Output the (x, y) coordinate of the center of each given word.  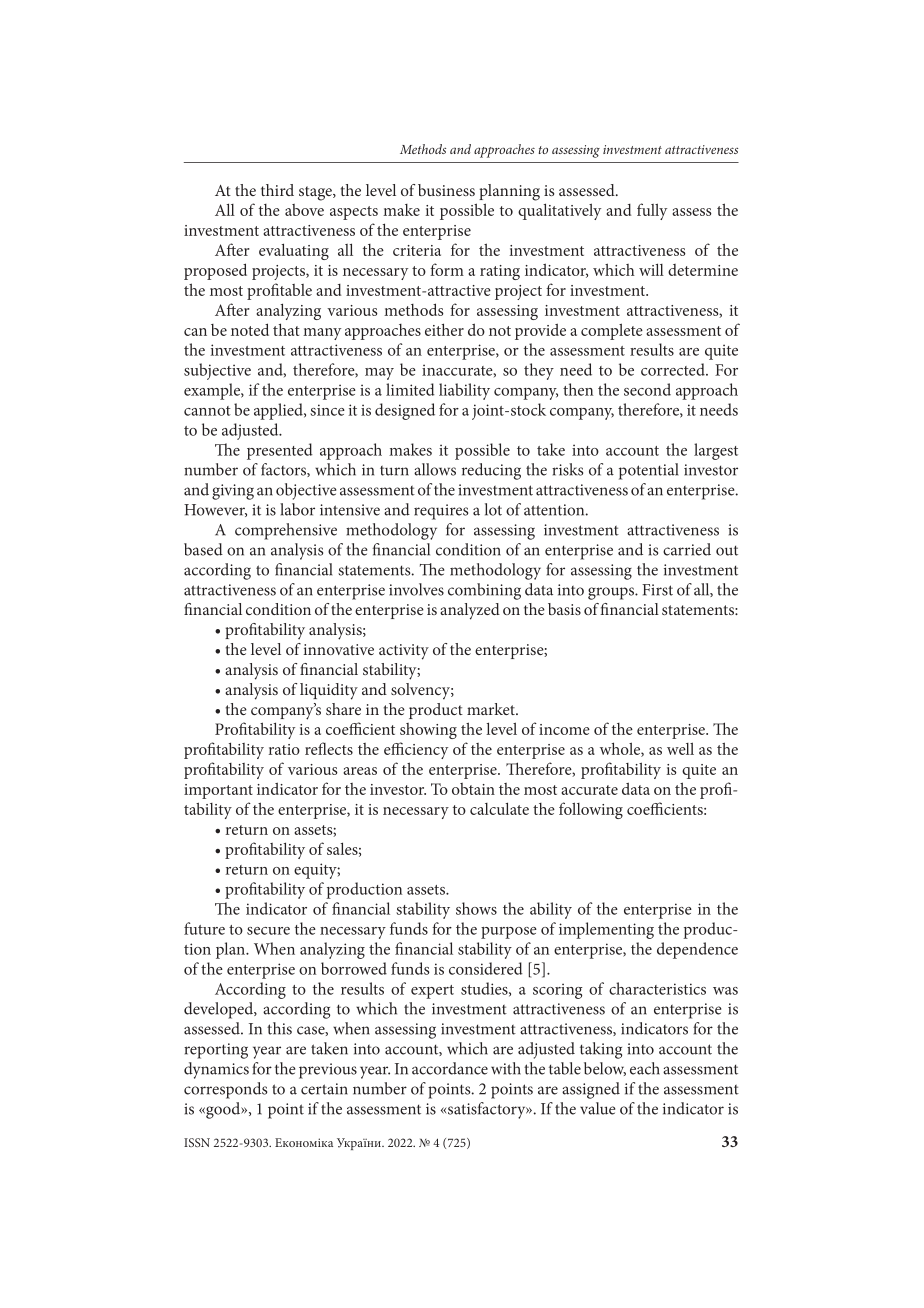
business (446, 190)
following (591, 810)
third (277, 190)
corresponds (225, 1090)
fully (652, 211)
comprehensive (286, 531)
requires (441, 512)
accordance (450, 1068)
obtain (473, 789)
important (218, 791)
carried (687, 549)
